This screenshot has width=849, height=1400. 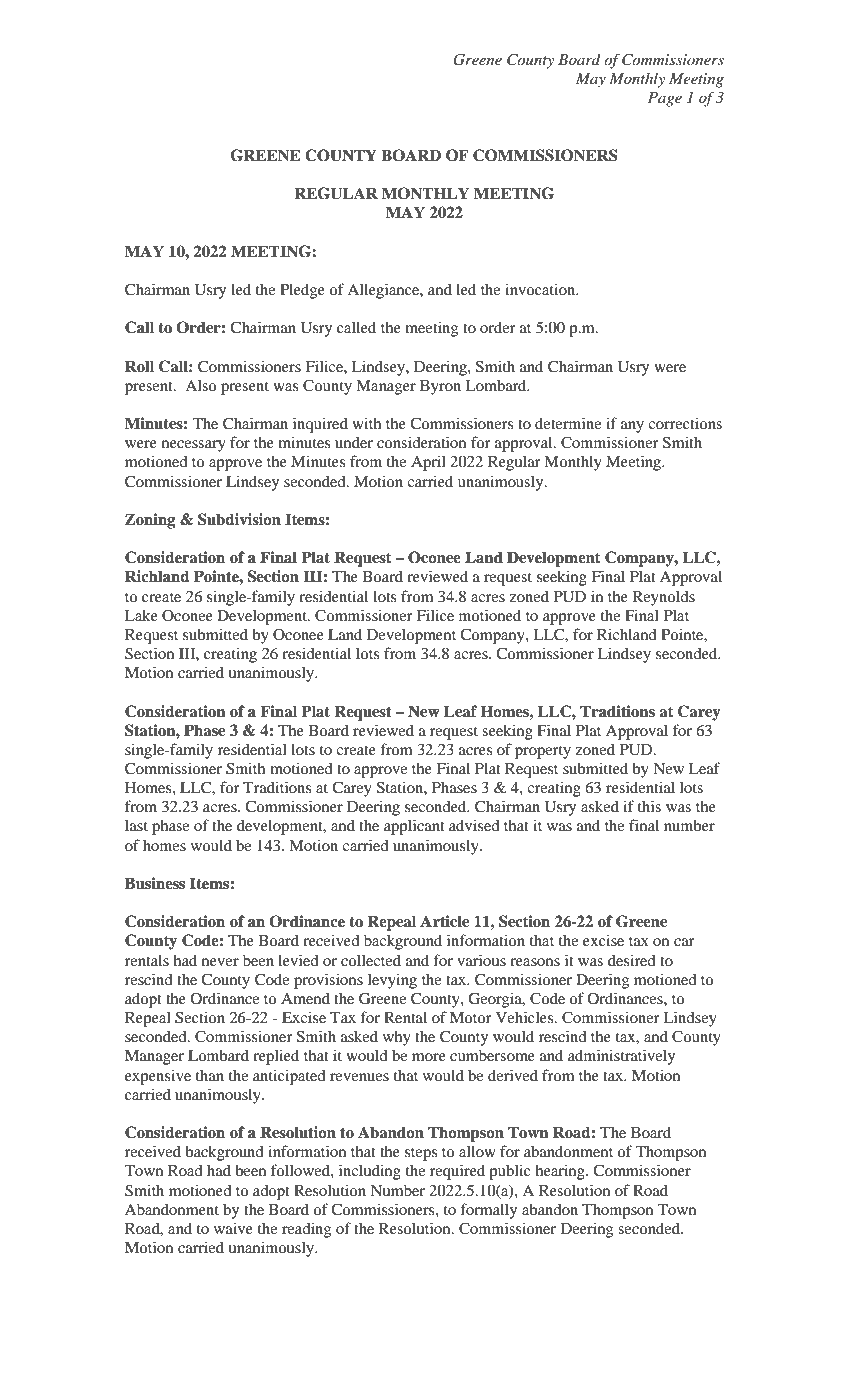 I want to click on steps, so click(x=421, y=1154).
